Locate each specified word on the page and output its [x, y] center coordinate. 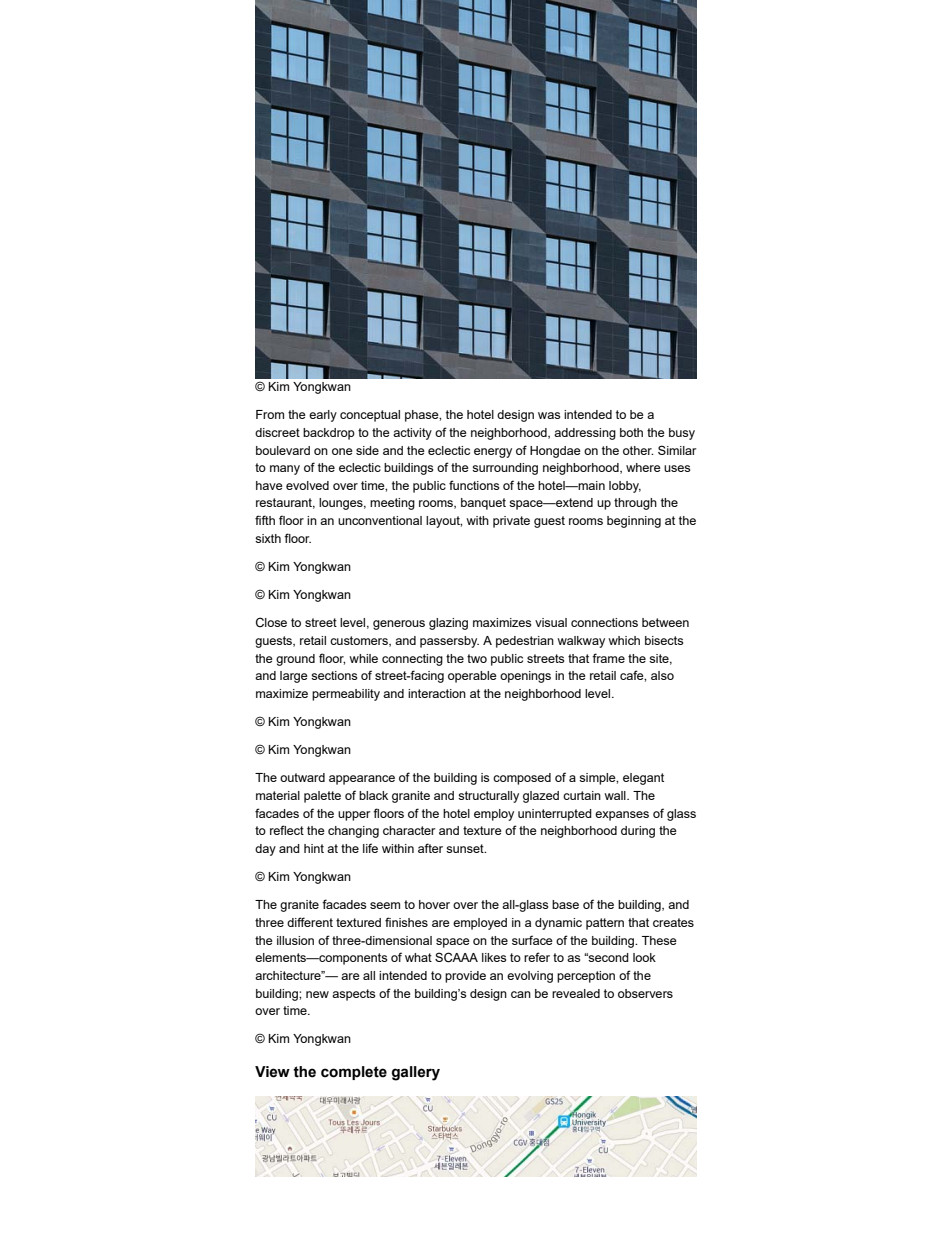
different [310, 922]
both [631, 432]
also [662, 675]
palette [322, 797]
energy [493, 453]
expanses [622, 816]
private [511, 522]
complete [354, 1073]
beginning [634, 522]
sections [334, 675]
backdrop [329, 434]
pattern [605, 924]
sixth [268, 538]
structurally [488, 797]
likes [494, 957]
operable [472, 677]
